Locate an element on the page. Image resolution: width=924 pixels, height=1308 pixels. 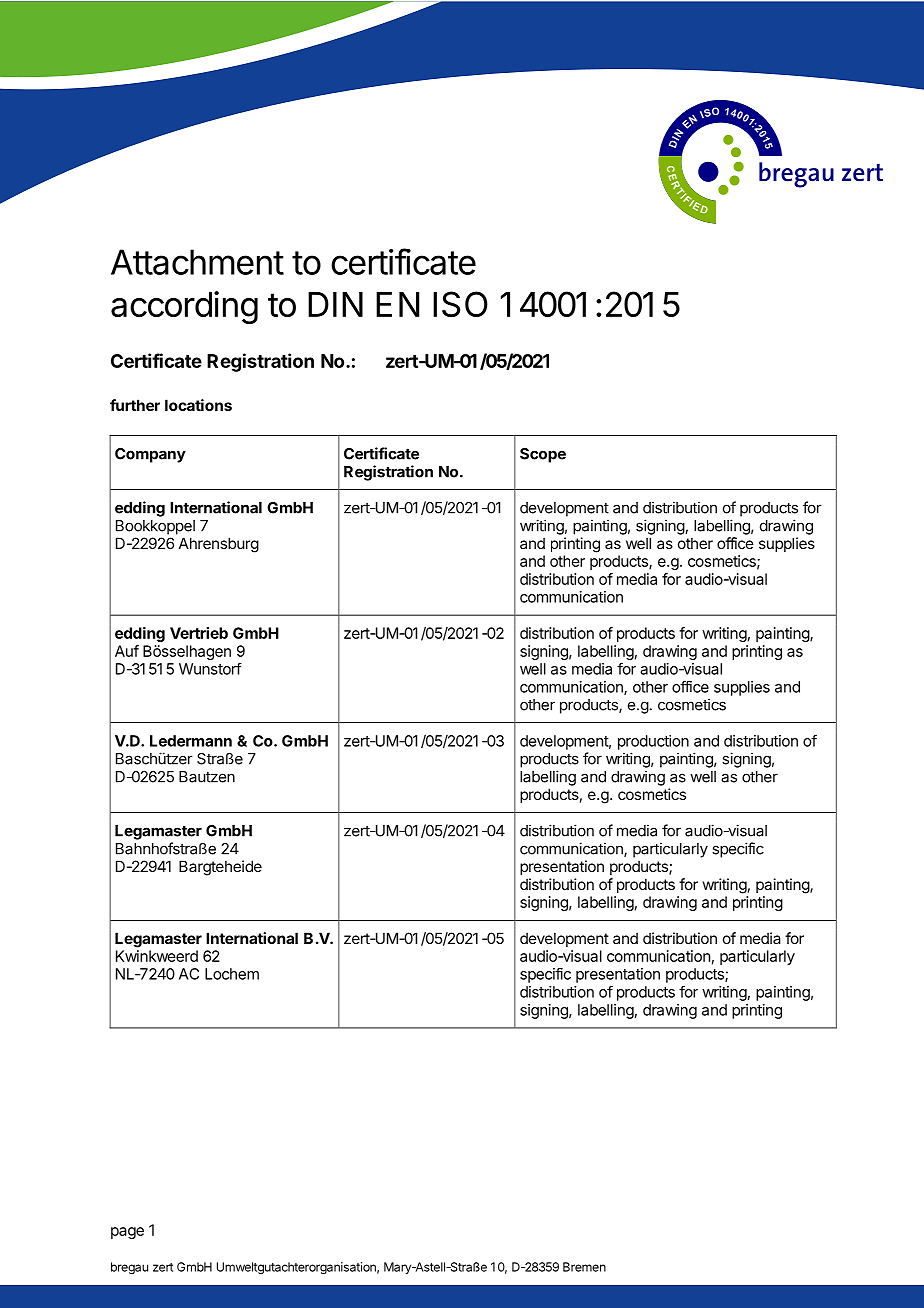
according is located at coordinates (184, 307).
